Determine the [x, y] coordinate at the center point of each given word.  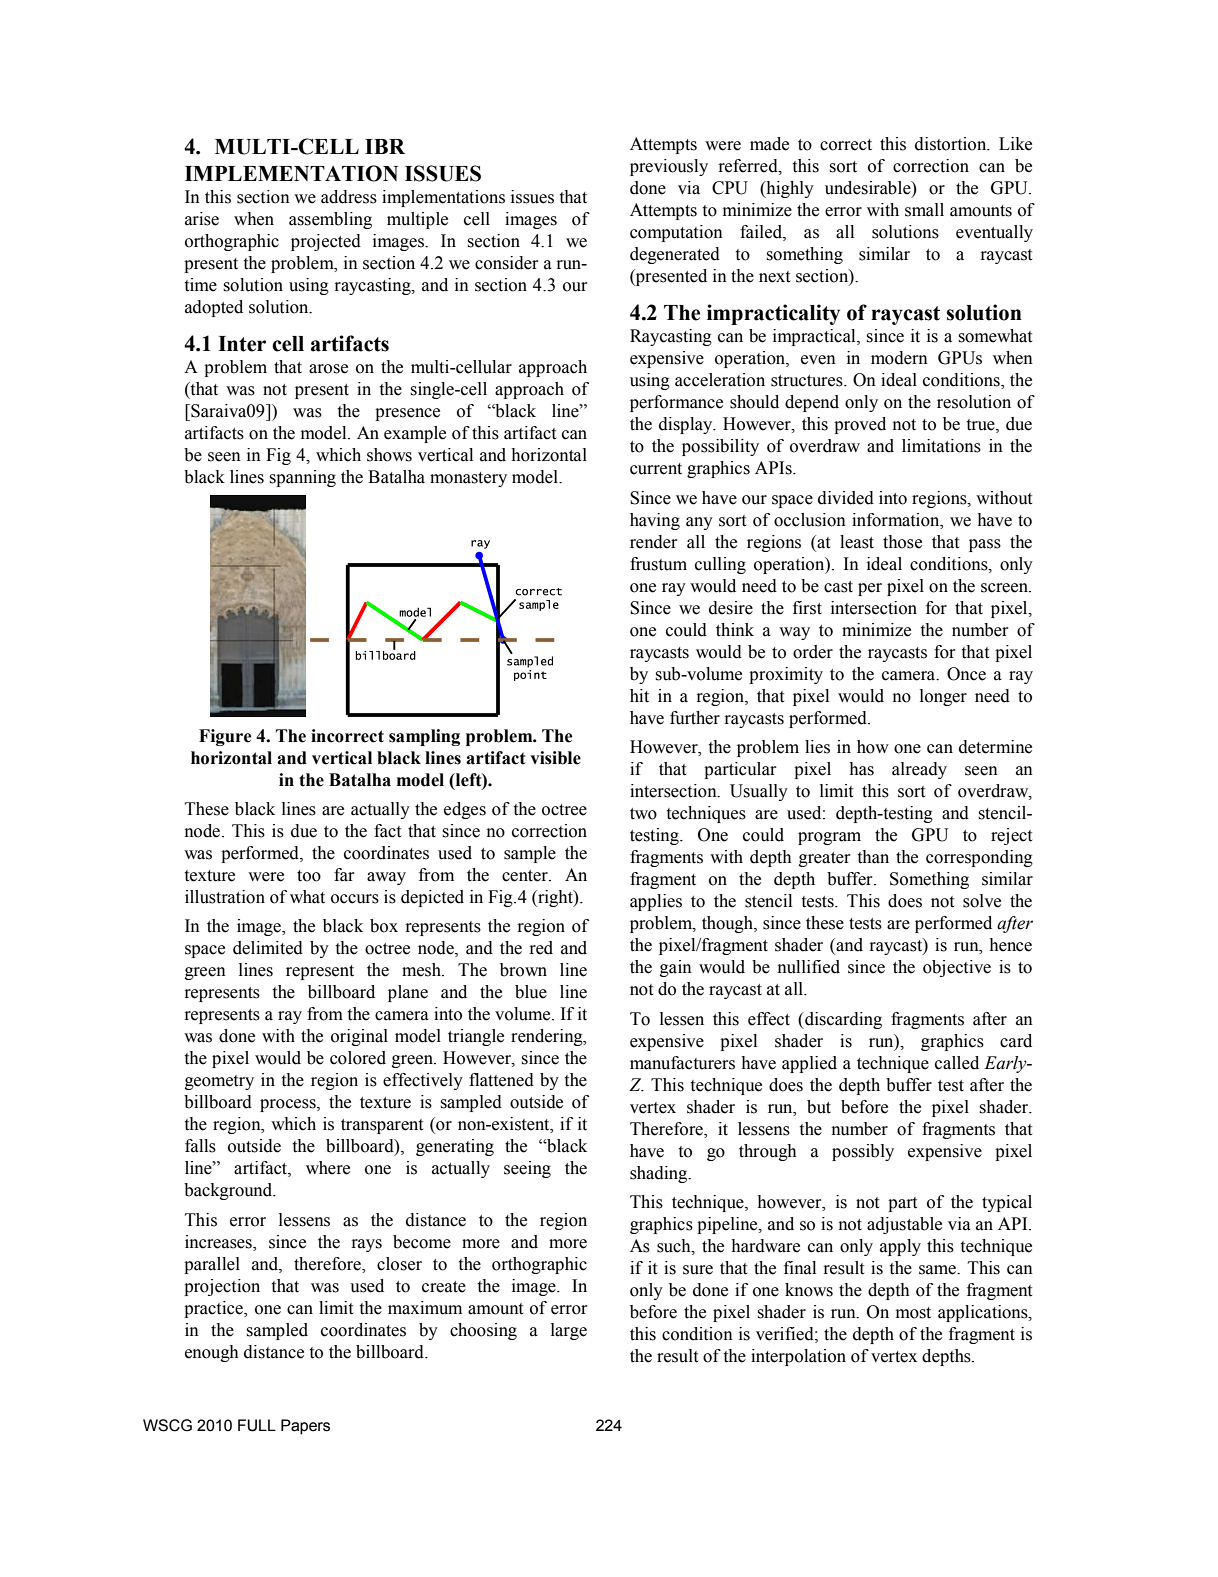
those [902, 542]
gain [676, 968]
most [913, 1313]
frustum [658, 564]
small [924, 210]
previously [669, 167]
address [349, 197]
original [359, 1037]
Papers [305, 1427]
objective [957, 968]
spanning [302, 478]
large [569, 1331]
